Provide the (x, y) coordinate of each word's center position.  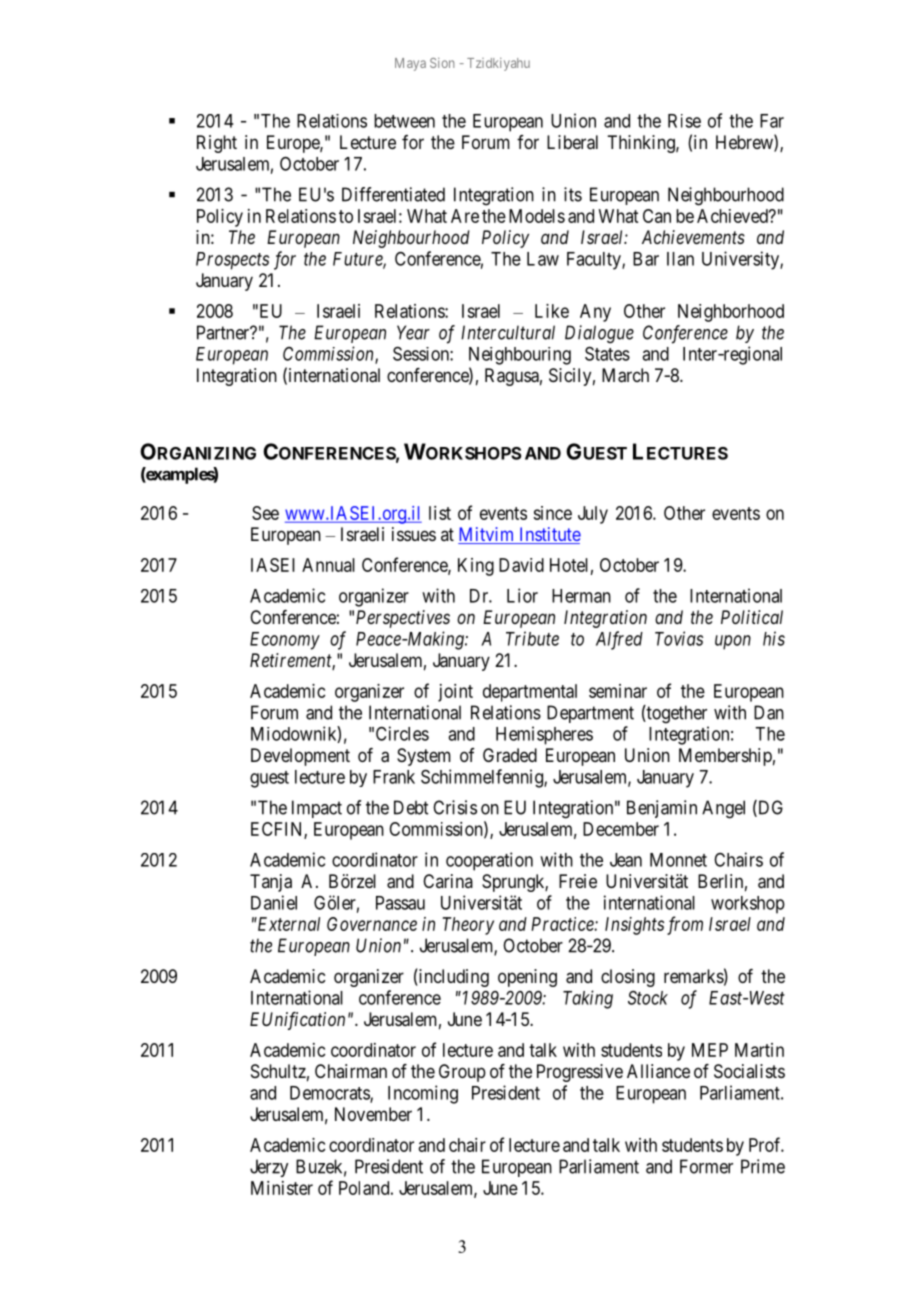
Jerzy (269, 1168)
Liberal (572, 142)
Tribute (532, 638)
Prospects (232, 261)
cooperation (489, 861)
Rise (684, 121)
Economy (285, 641)
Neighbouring (520, 356)
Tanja (271, 883)
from (685, 925)
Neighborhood (731, 313)
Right (217, 144)
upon (733, 642)
